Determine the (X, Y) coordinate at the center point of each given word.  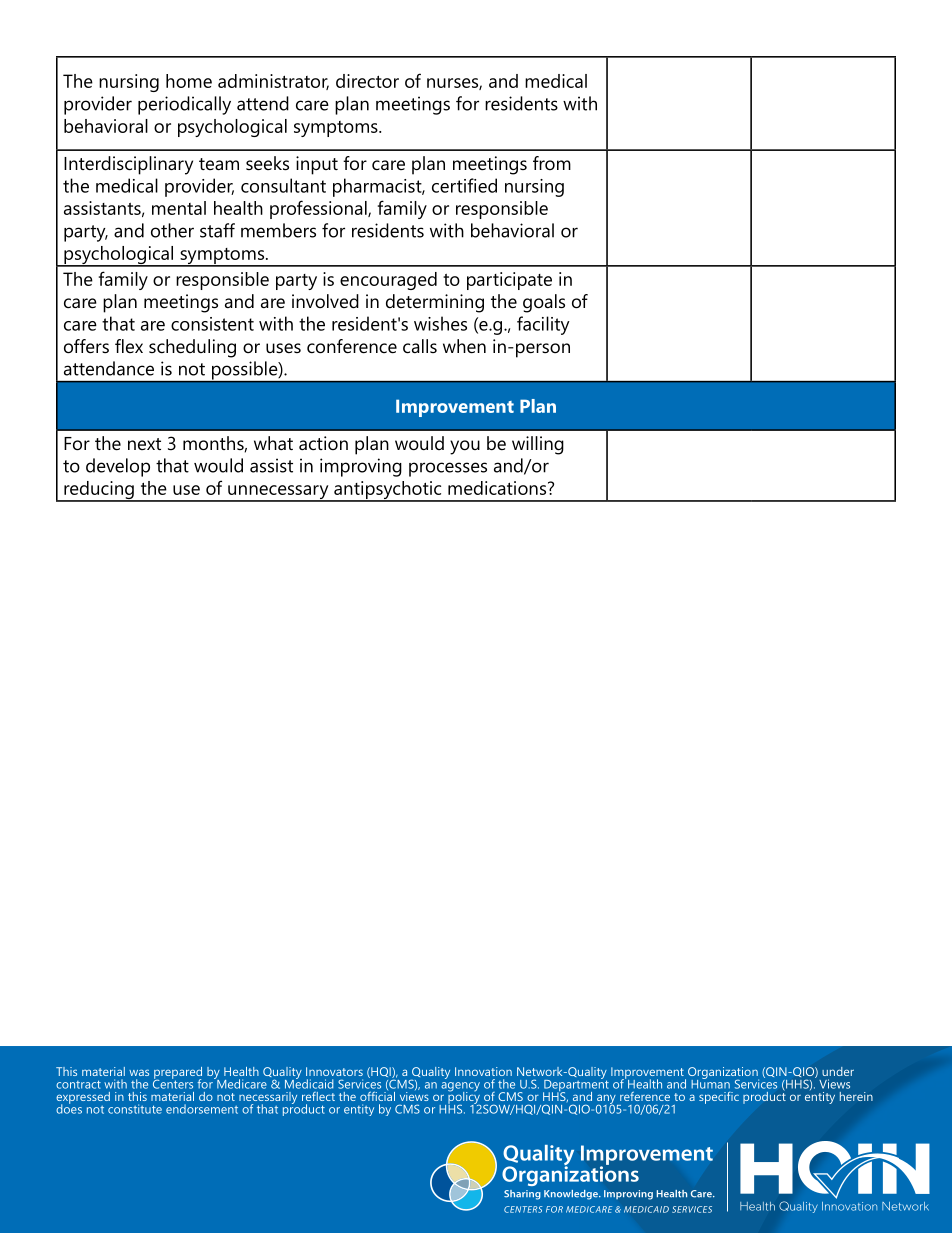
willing (538, 445)
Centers (173, 1083)
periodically (184, 105)
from (552, 163)
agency (460, 1088)
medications (497, 488)
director (367, 81)
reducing (99, 491)
